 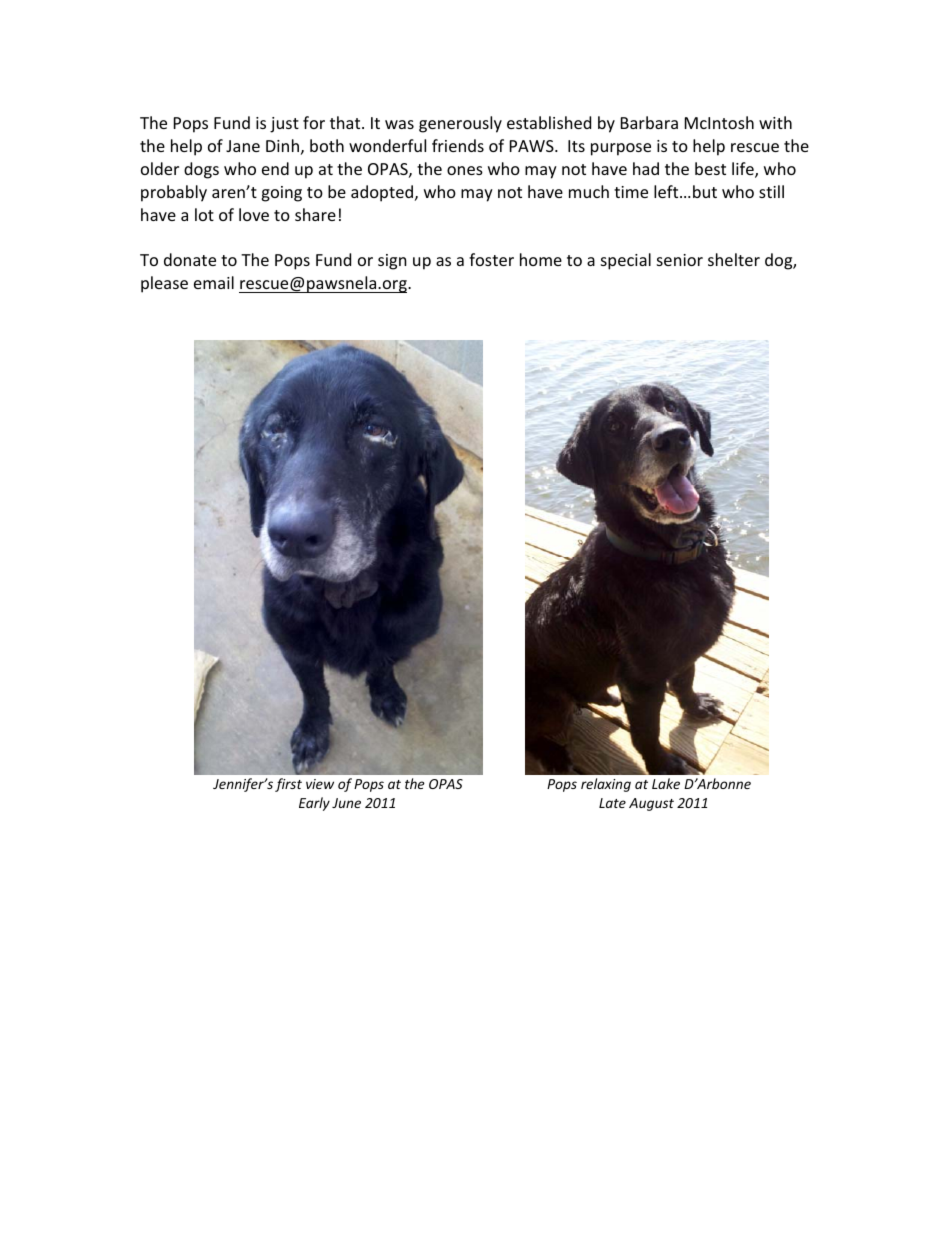 I want to click on first, so click(x=288, y=785).
